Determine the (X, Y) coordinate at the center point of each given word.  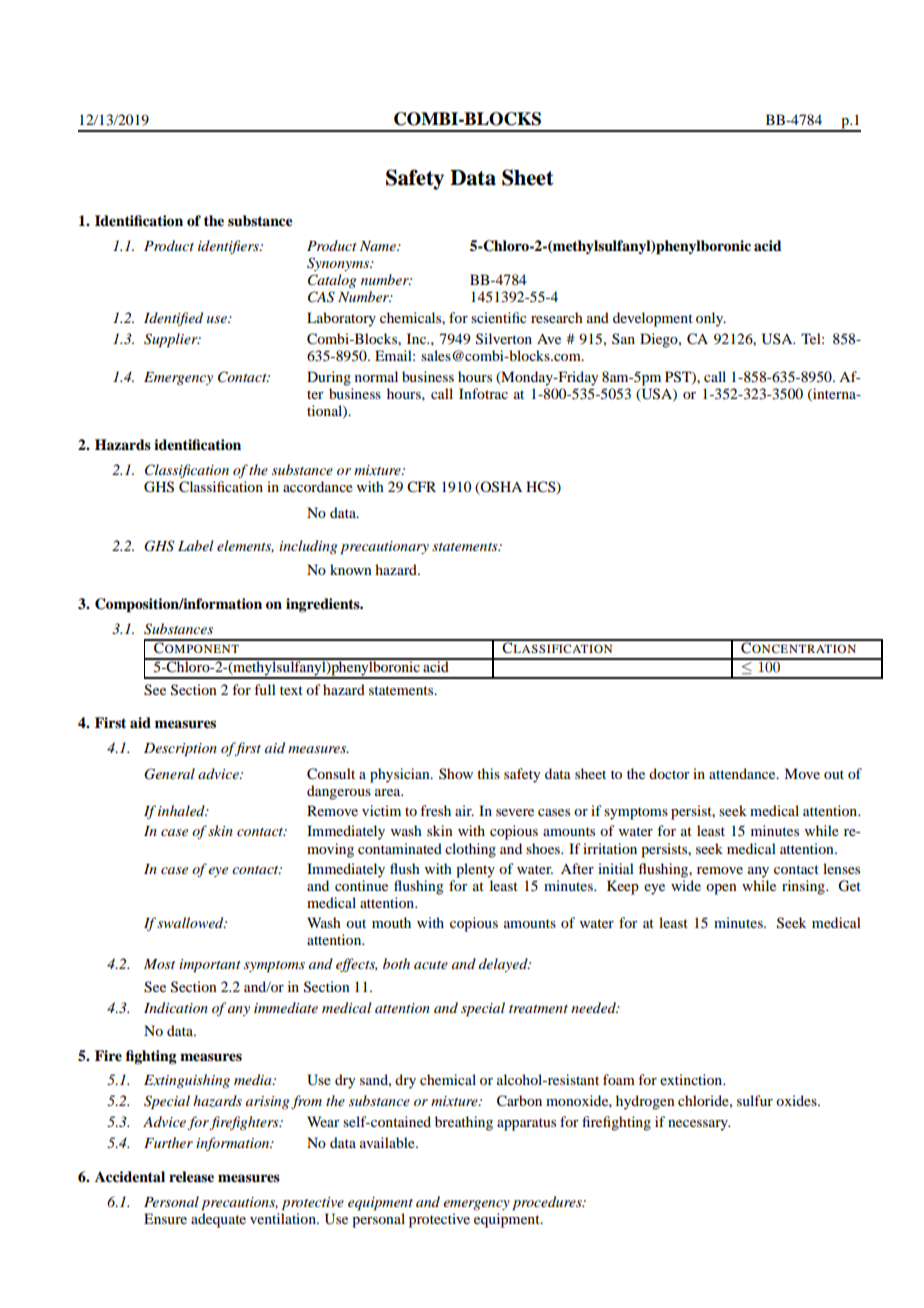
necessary (699, 1125)
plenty (475, 870)
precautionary (384, 548)
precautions (239, 1204)
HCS (542, 487)
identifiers (229, 247)
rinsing (804, 887)
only (711, 319)
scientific (499, 317)
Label (195, 545)
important (210, 966)
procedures (548, 1203)
